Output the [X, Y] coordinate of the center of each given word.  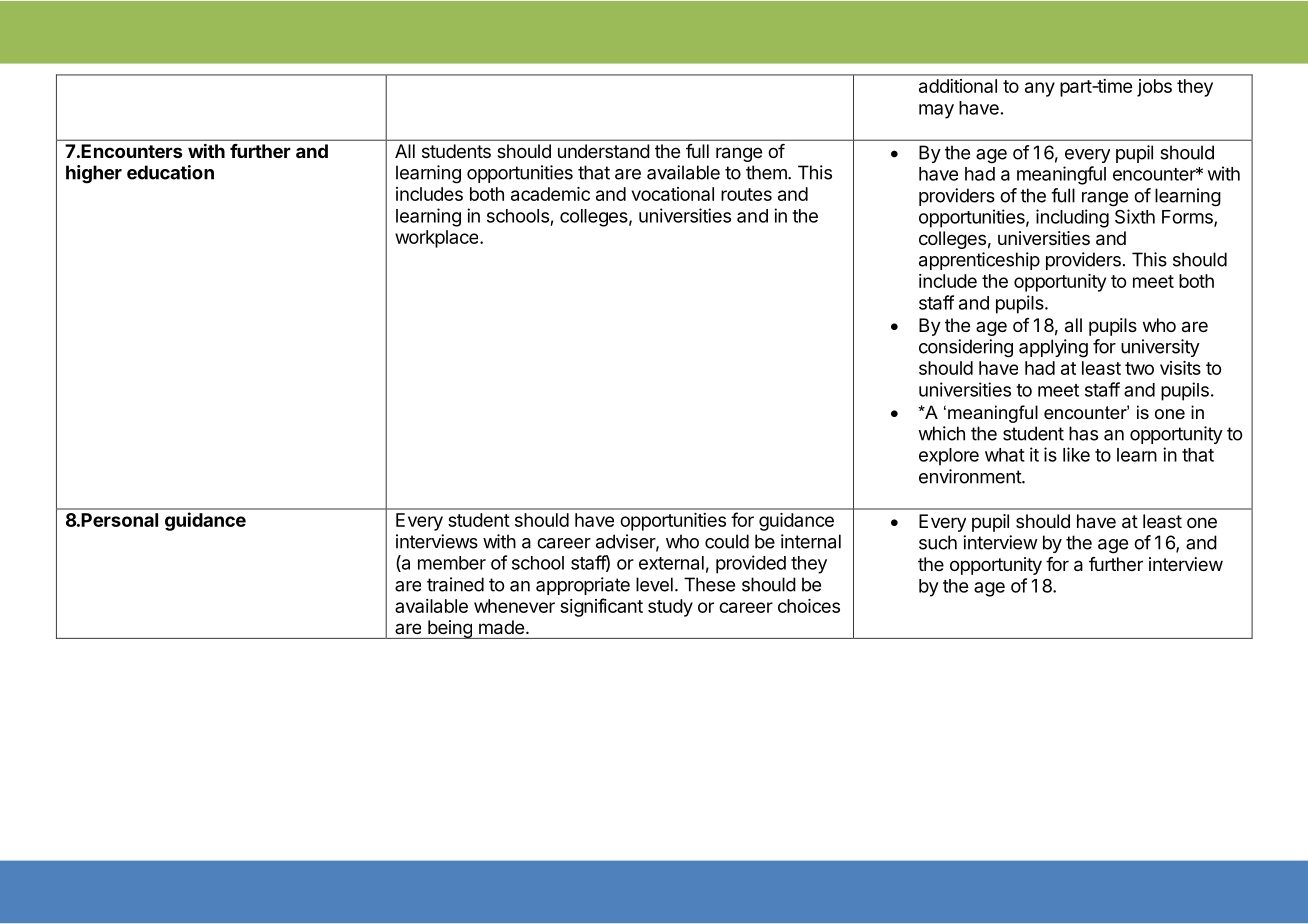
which [941, 433]
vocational [673, 194]
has [1083, 433]
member [452, 563]
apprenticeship [979, 261]
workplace [438, 239]
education [170, 172]
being [450, 629]
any [1040, 89]
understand [604, 151]
